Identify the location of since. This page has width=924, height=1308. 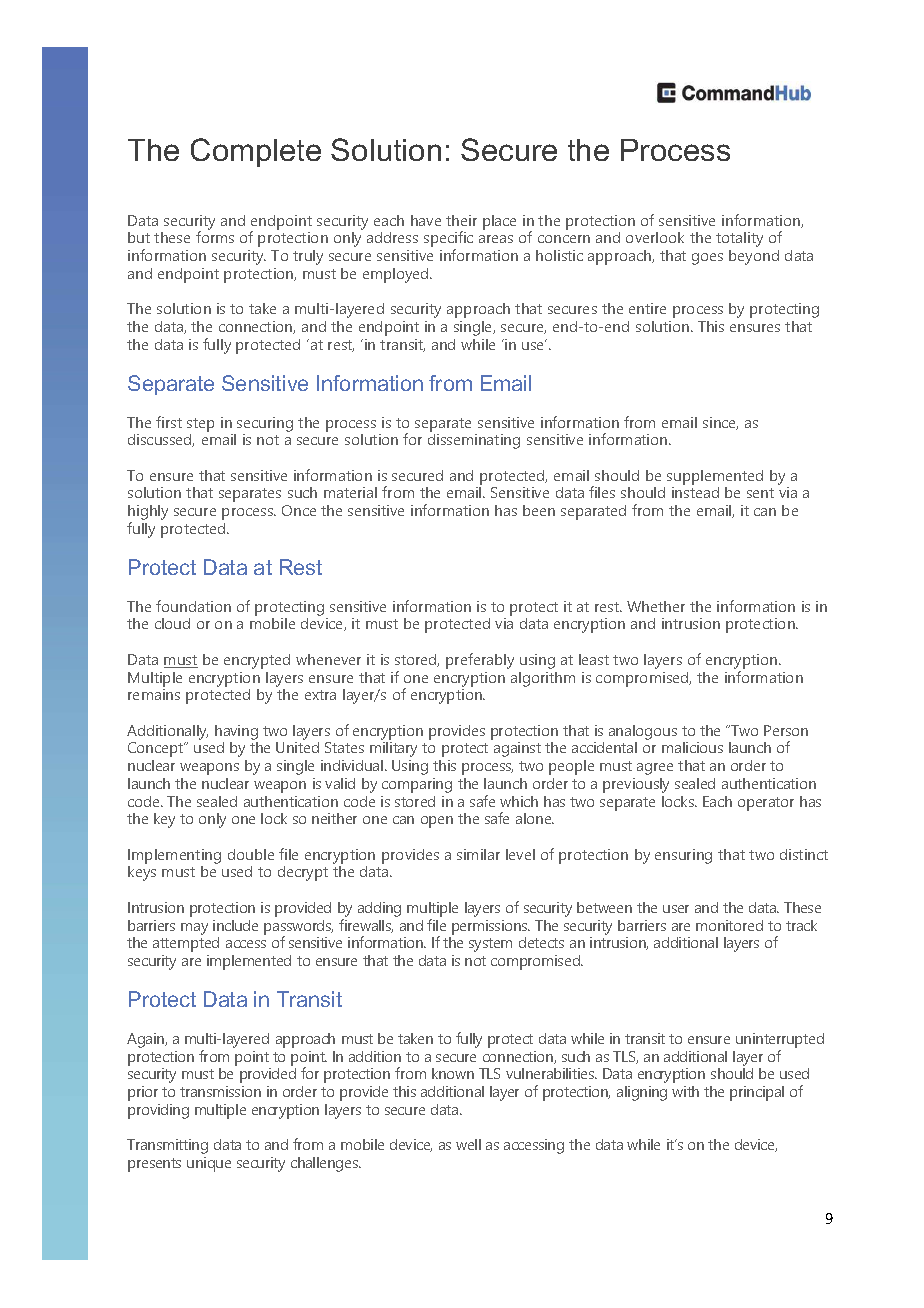
(720, 423).
